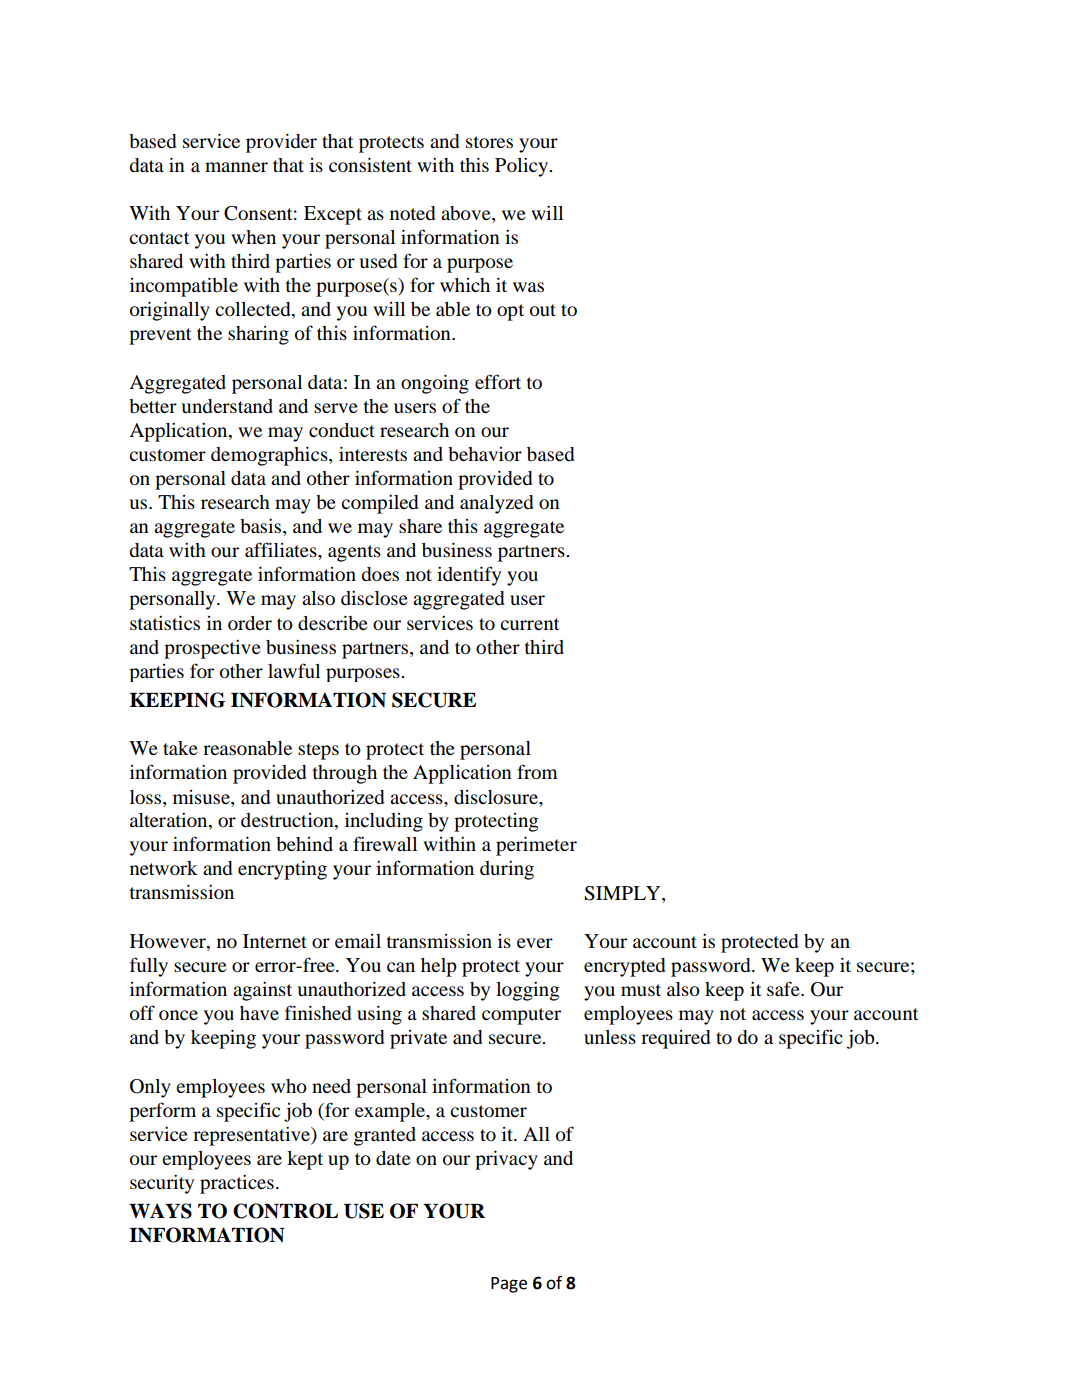  I want to click on WAYS, so click(160, 1211).
